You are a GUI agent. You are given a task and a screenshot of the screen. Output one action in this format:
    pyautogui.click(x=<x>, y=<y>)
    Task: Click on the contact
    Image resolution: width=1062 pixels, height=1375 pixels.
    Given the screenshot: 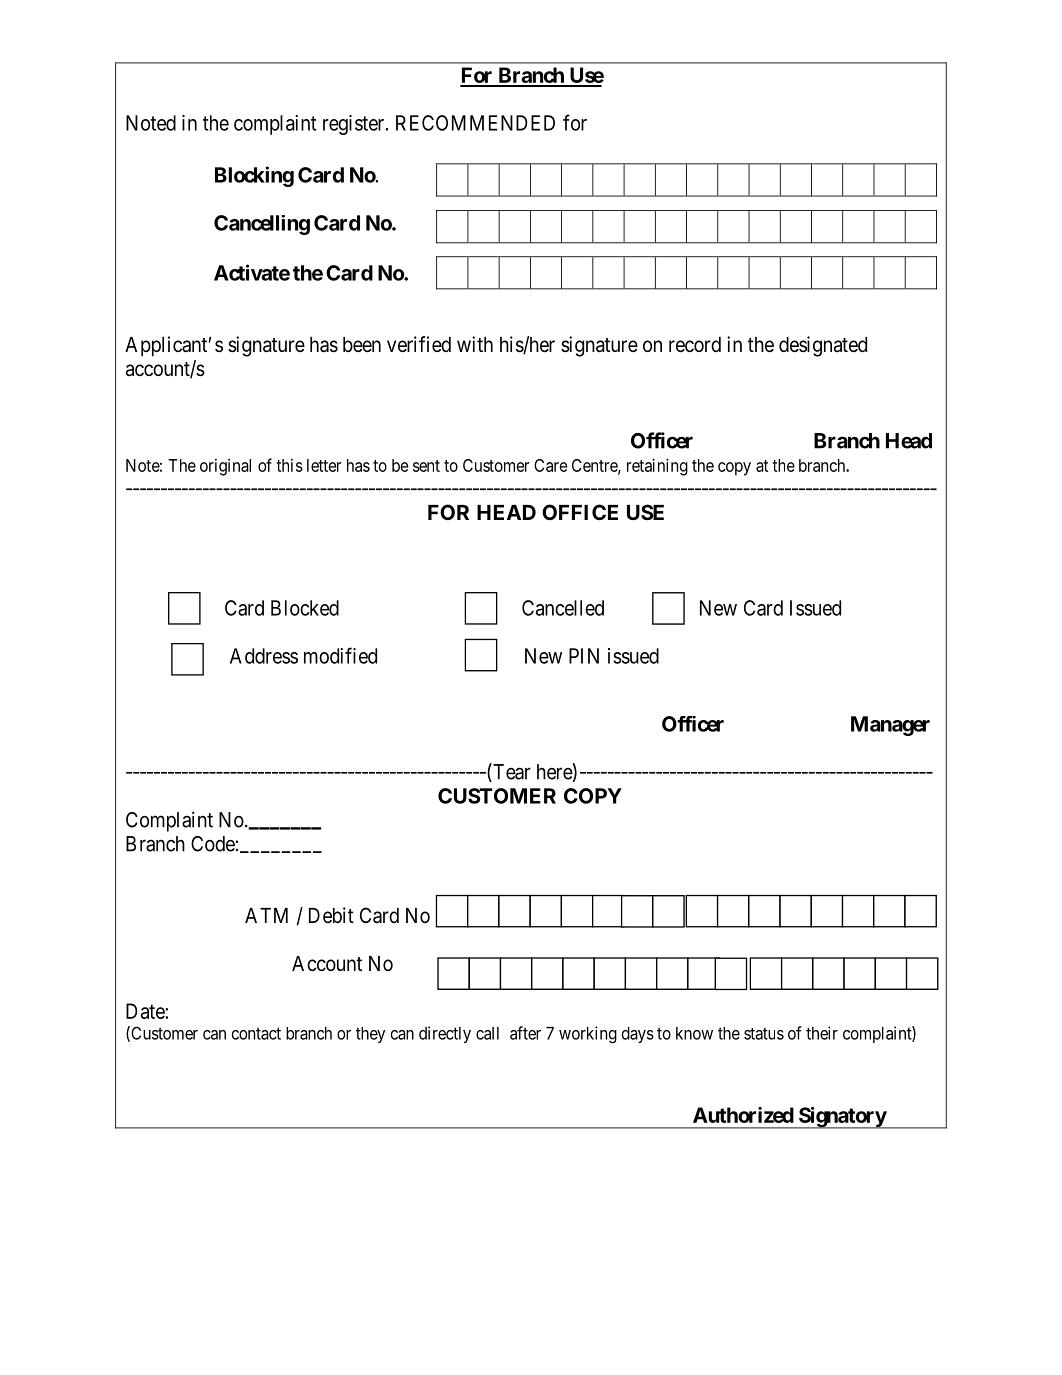 What is the action you would take?
    pyautogui.click(x=256, y=1033)
